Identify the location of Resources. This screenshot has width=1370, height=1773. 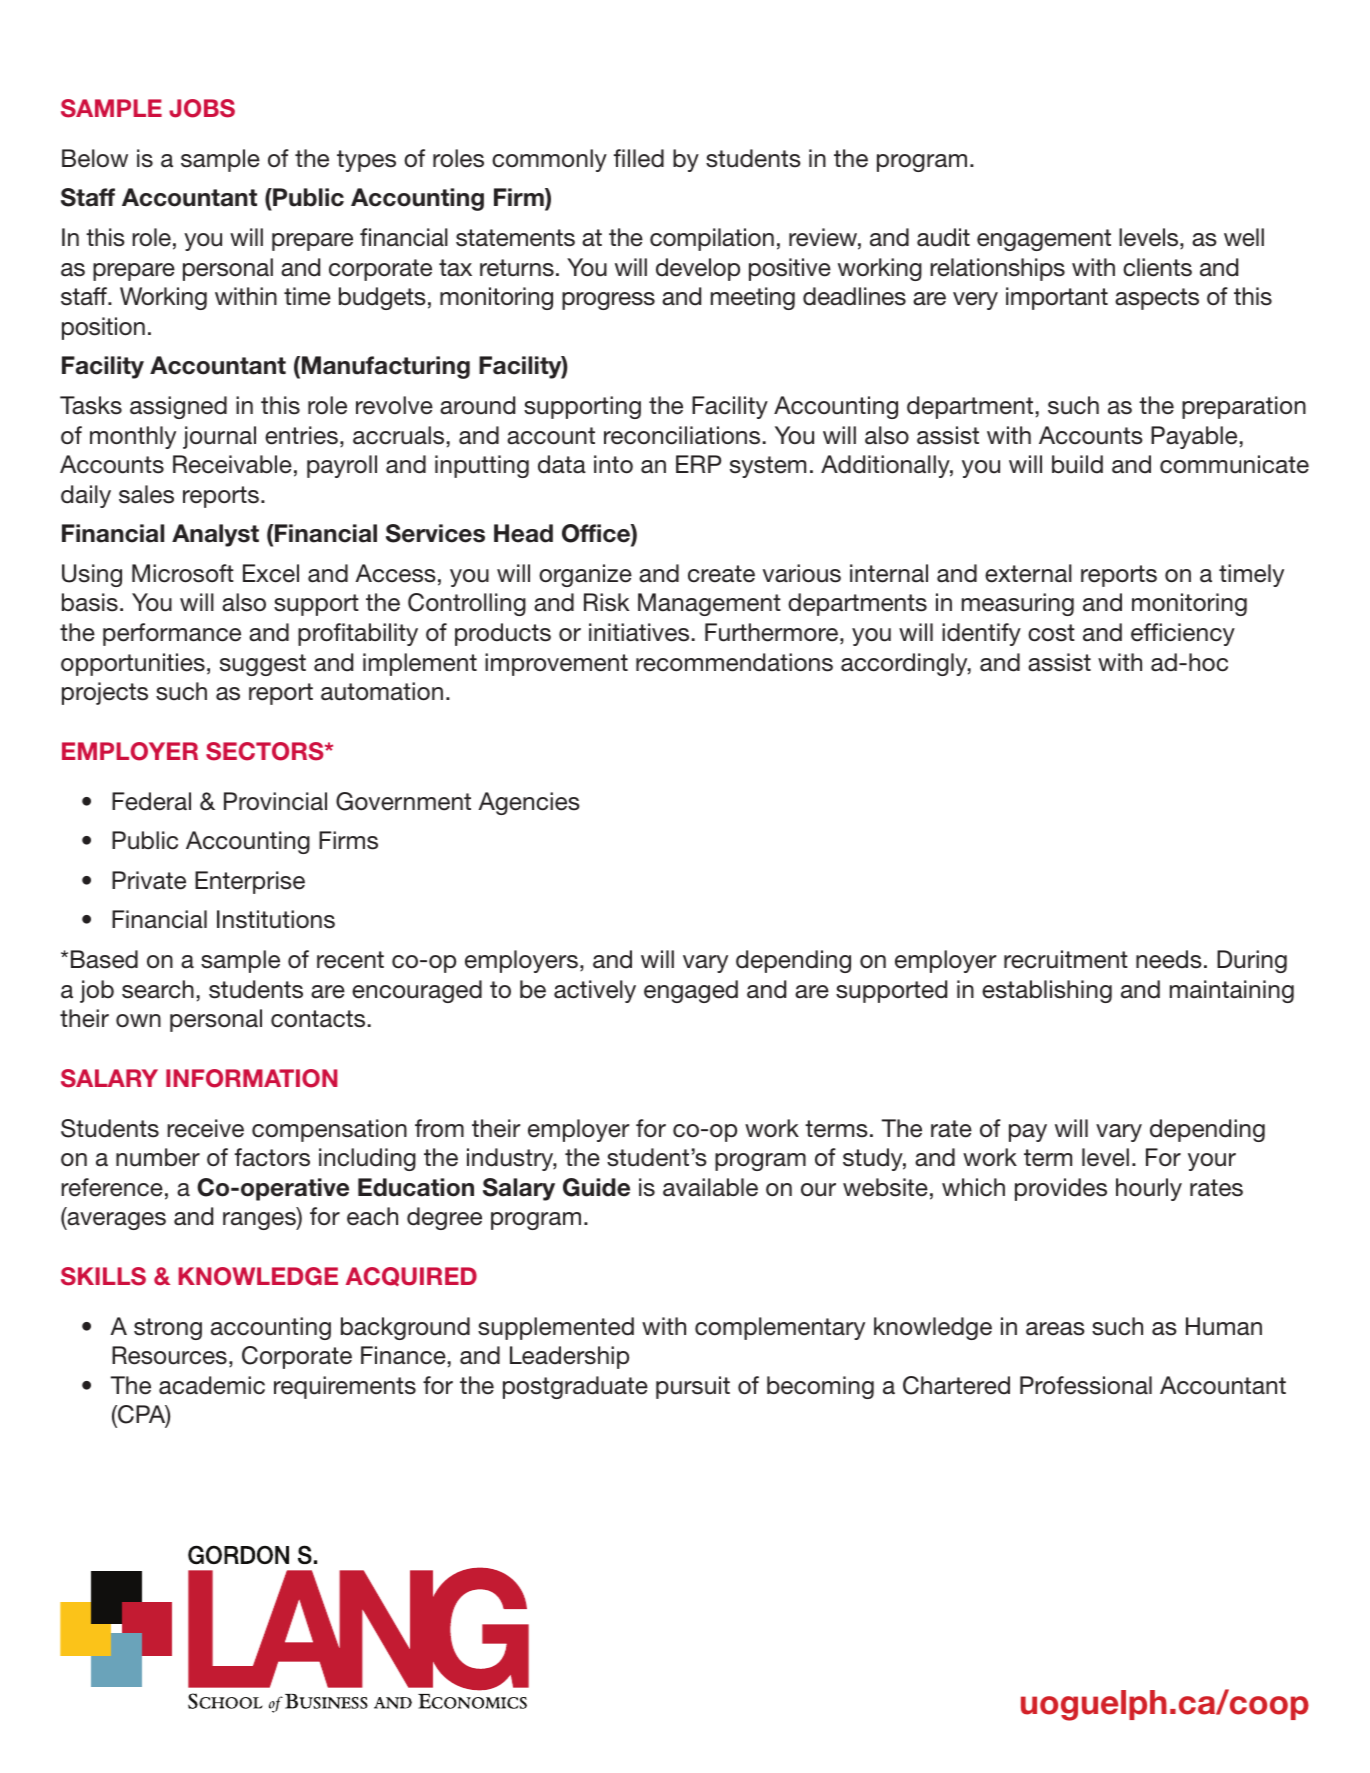
(169, 1355).
